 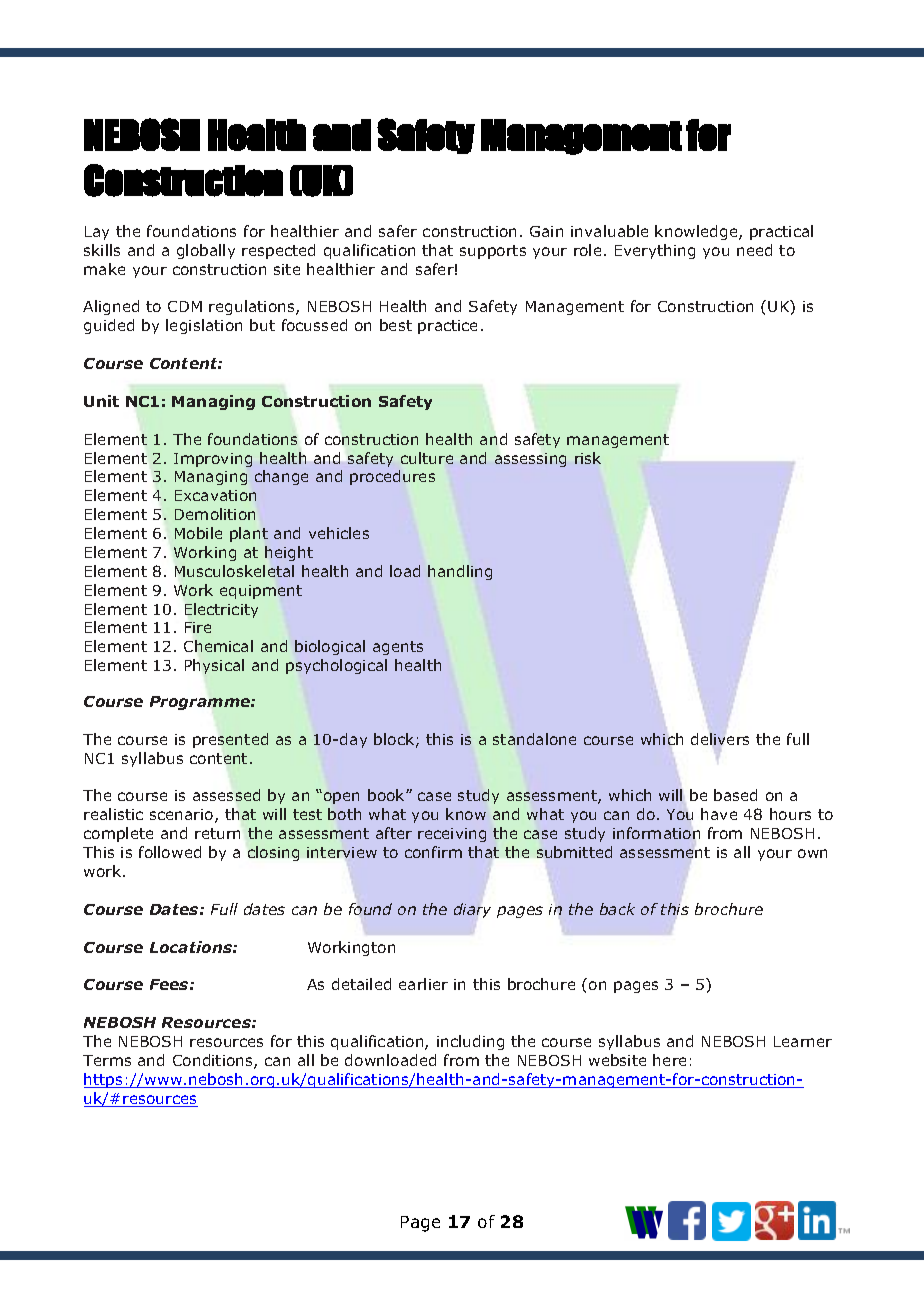 What do you see at coordinates (470, 1042) in the page?
I see `including` at bounding box center [470, 1042].
